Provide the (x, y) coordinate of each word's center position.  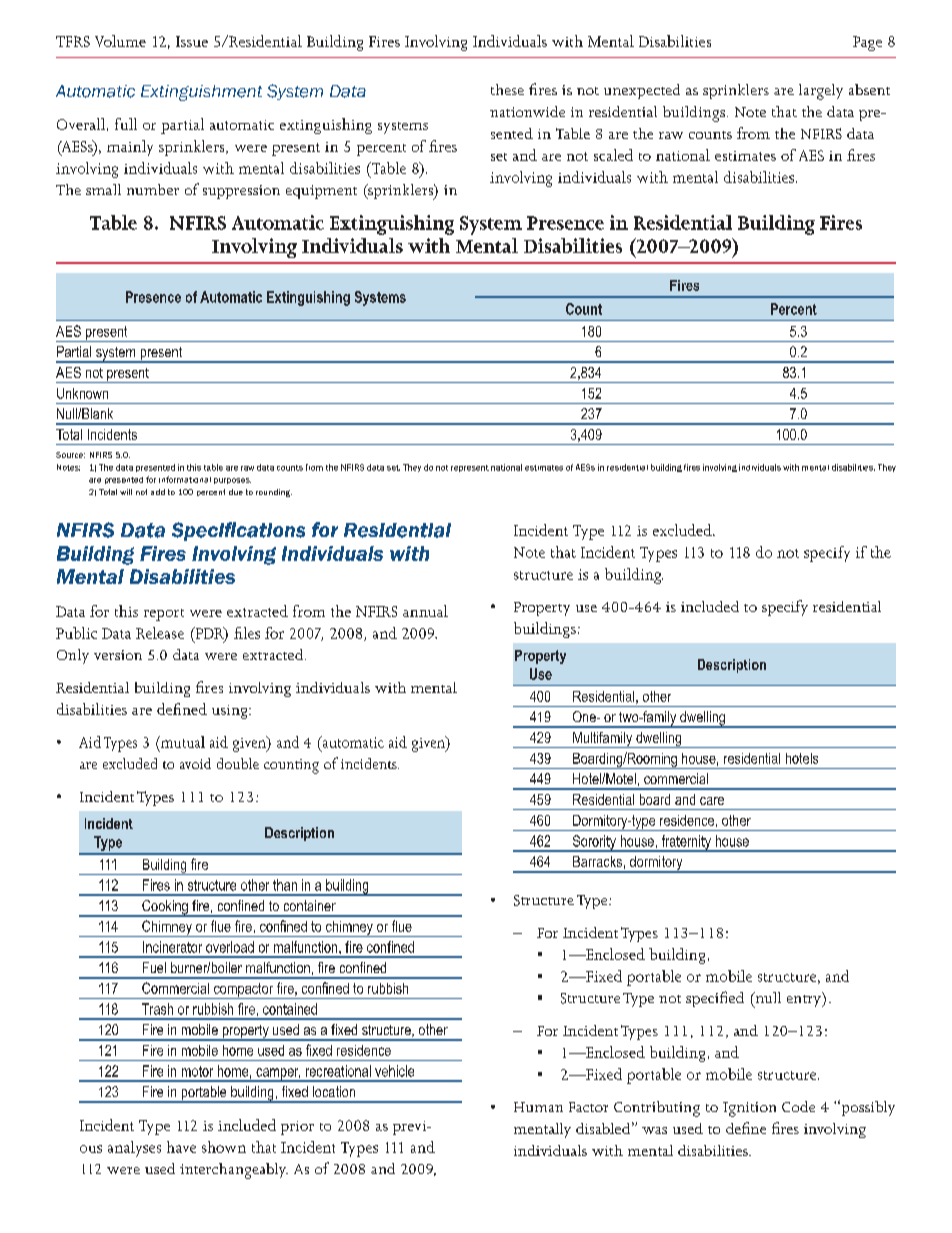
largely (821, 92)
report (164, 615)
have (181, 1147)
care (712, 801)
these (507, 89)
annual (425, 611)
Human (538, 1107)
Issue (192, 41)
